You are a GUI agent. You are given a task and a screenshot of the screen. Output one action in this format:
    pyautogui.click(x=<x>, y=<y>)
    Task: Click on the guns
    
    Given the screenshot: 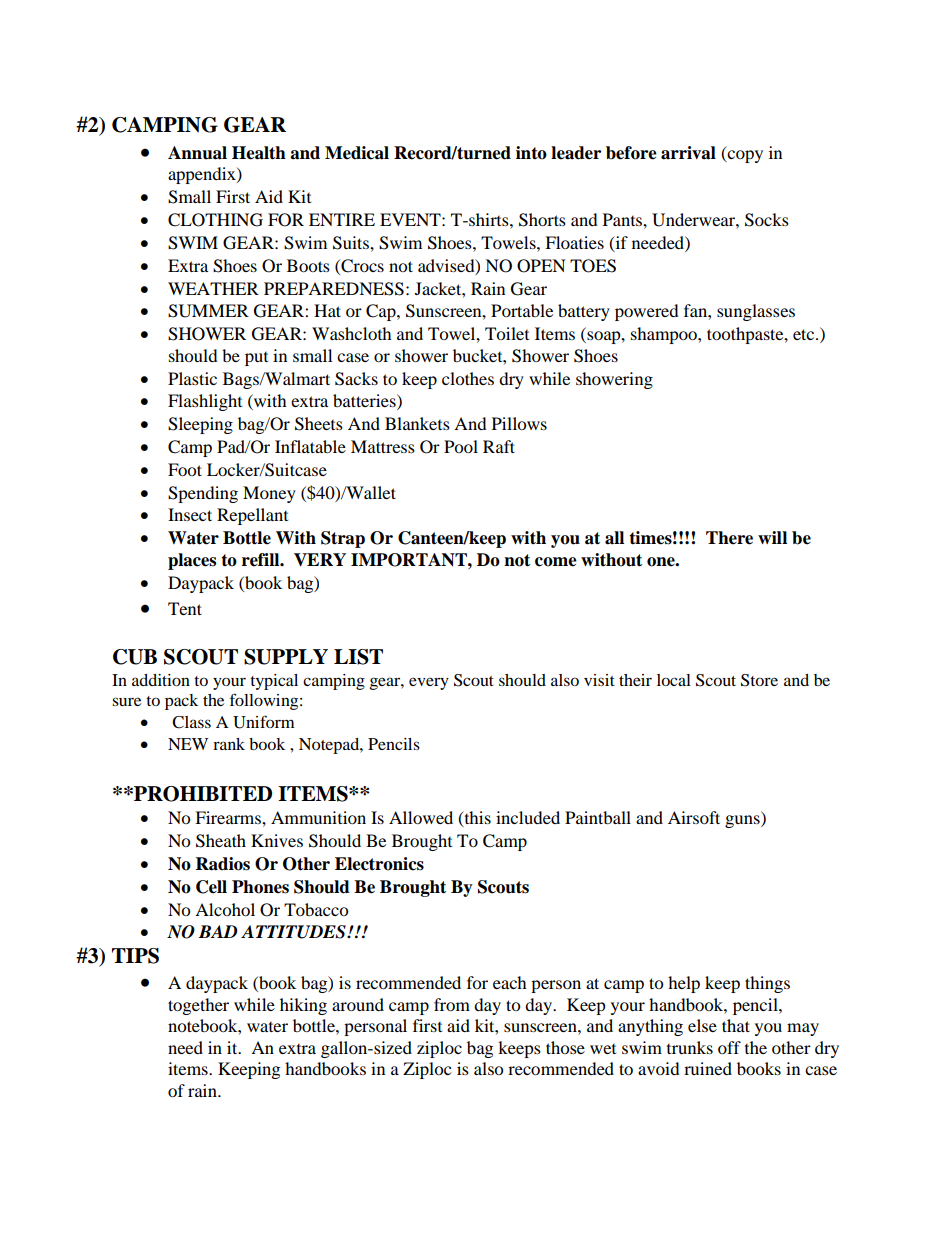 What is the action you would take?
    pyautogui.click(x=743, y=821)
